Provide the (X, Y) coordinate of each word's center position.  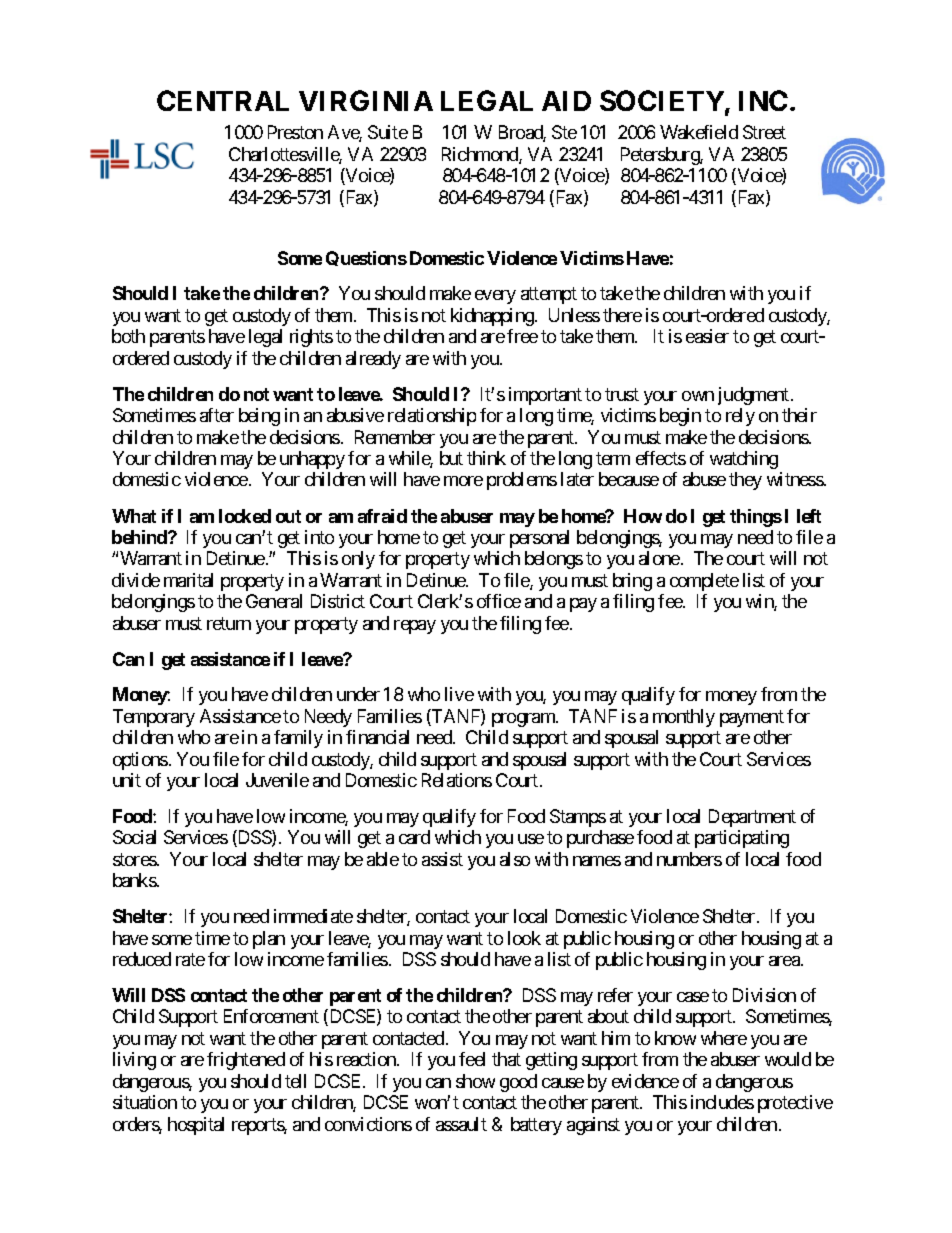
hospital (196, 1126)
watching (744, 460)
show (475, 1081)
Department (752, 818)
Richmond (481, 155)
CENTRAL (223, 100)
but (451, 458)
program (524, 720)
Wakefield (699, 132)
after (217, 415)
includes (722, 1102)
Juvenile (277, 780)
